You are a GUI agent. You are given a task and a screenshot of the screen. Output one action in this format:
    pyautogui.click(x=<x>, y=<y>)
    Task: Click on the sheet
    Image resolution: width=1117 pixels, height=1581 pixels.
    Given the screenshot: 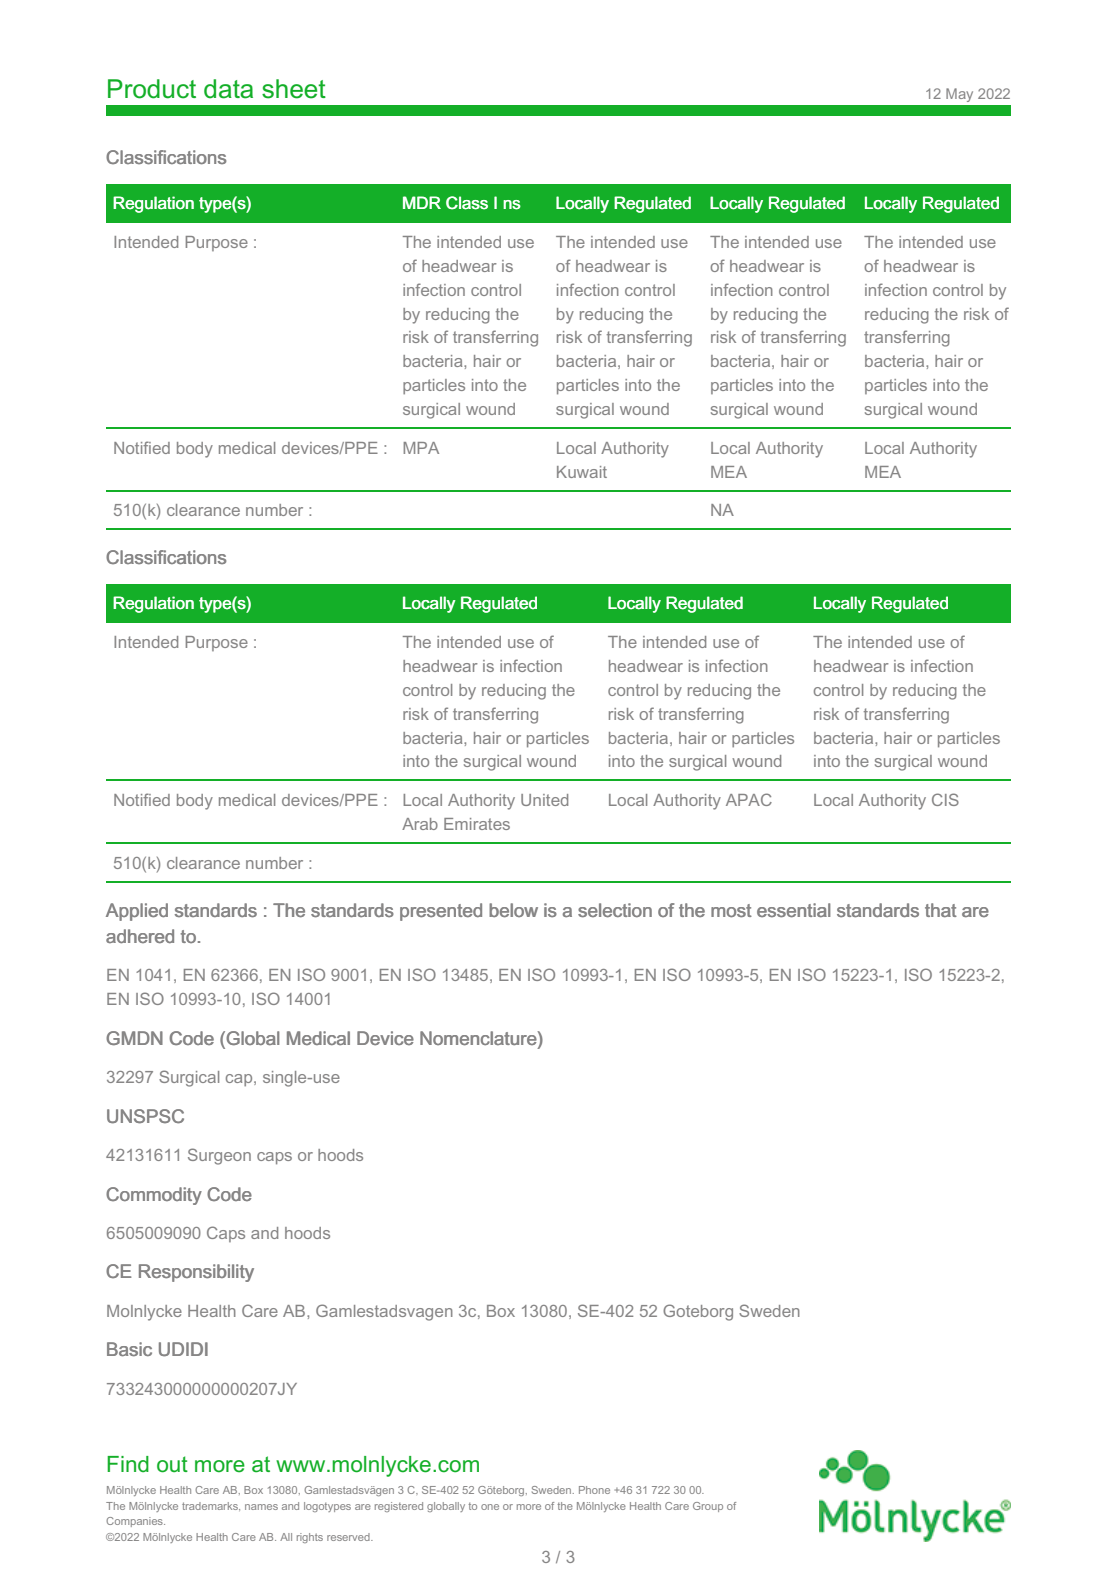 What is the action you would take?
    pyautogui.click(x=294, y=89)
